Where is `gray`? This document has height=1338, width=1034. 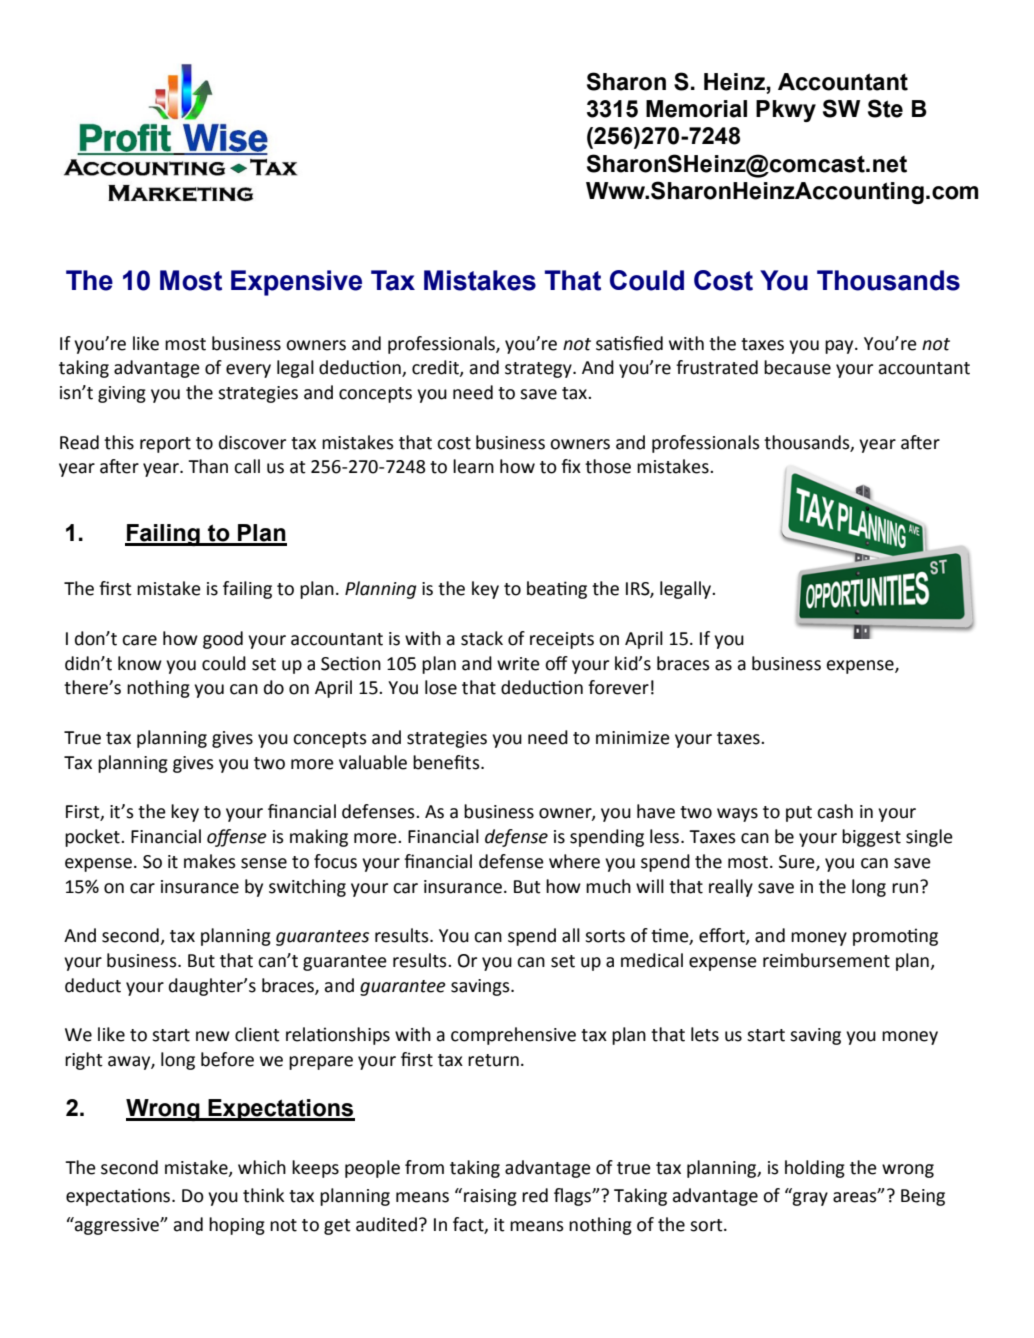
gray is located at coordinates (810, 1199).
